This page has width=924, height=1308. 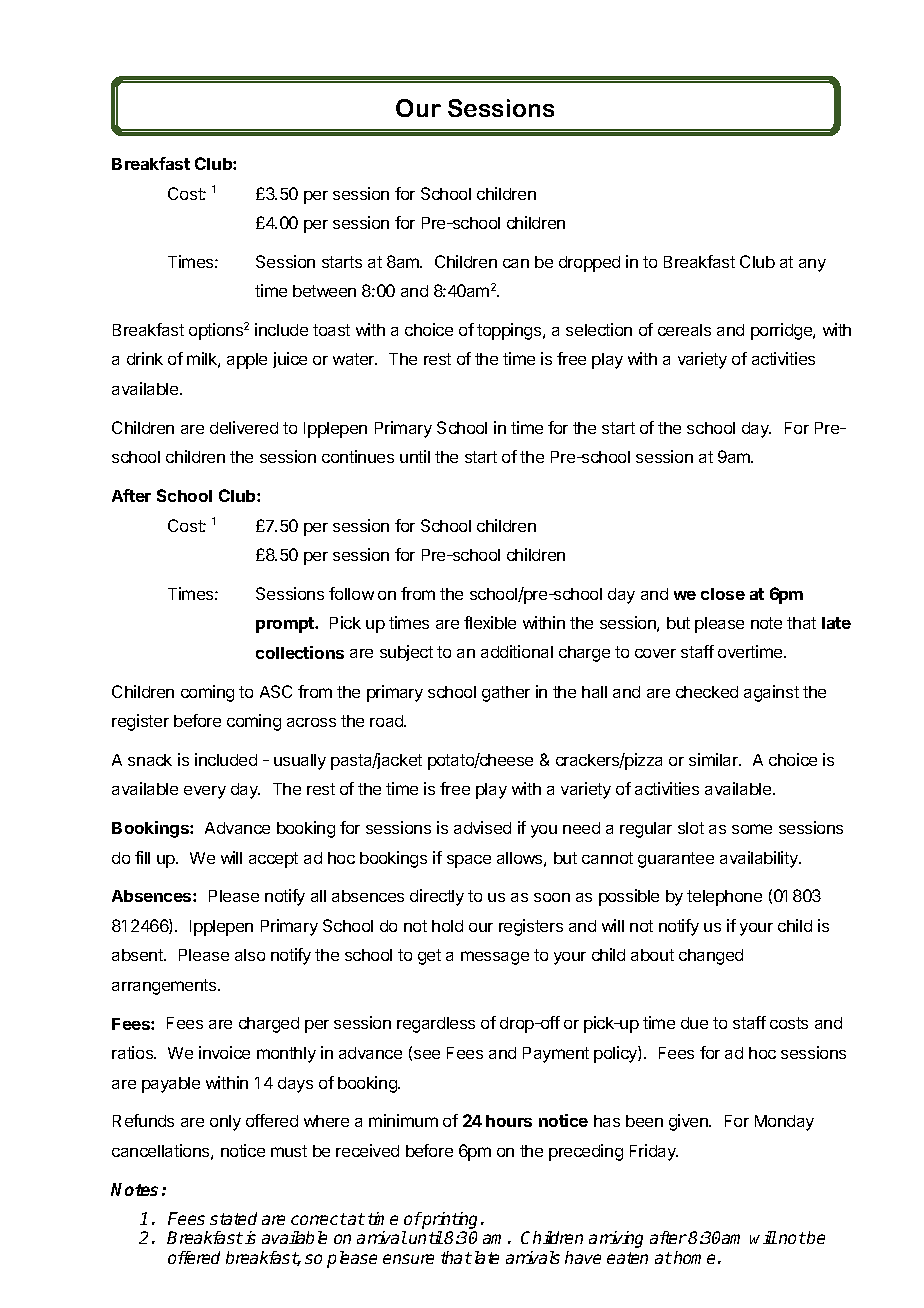 I want to click on cereals, so click(x=684, y=330).
